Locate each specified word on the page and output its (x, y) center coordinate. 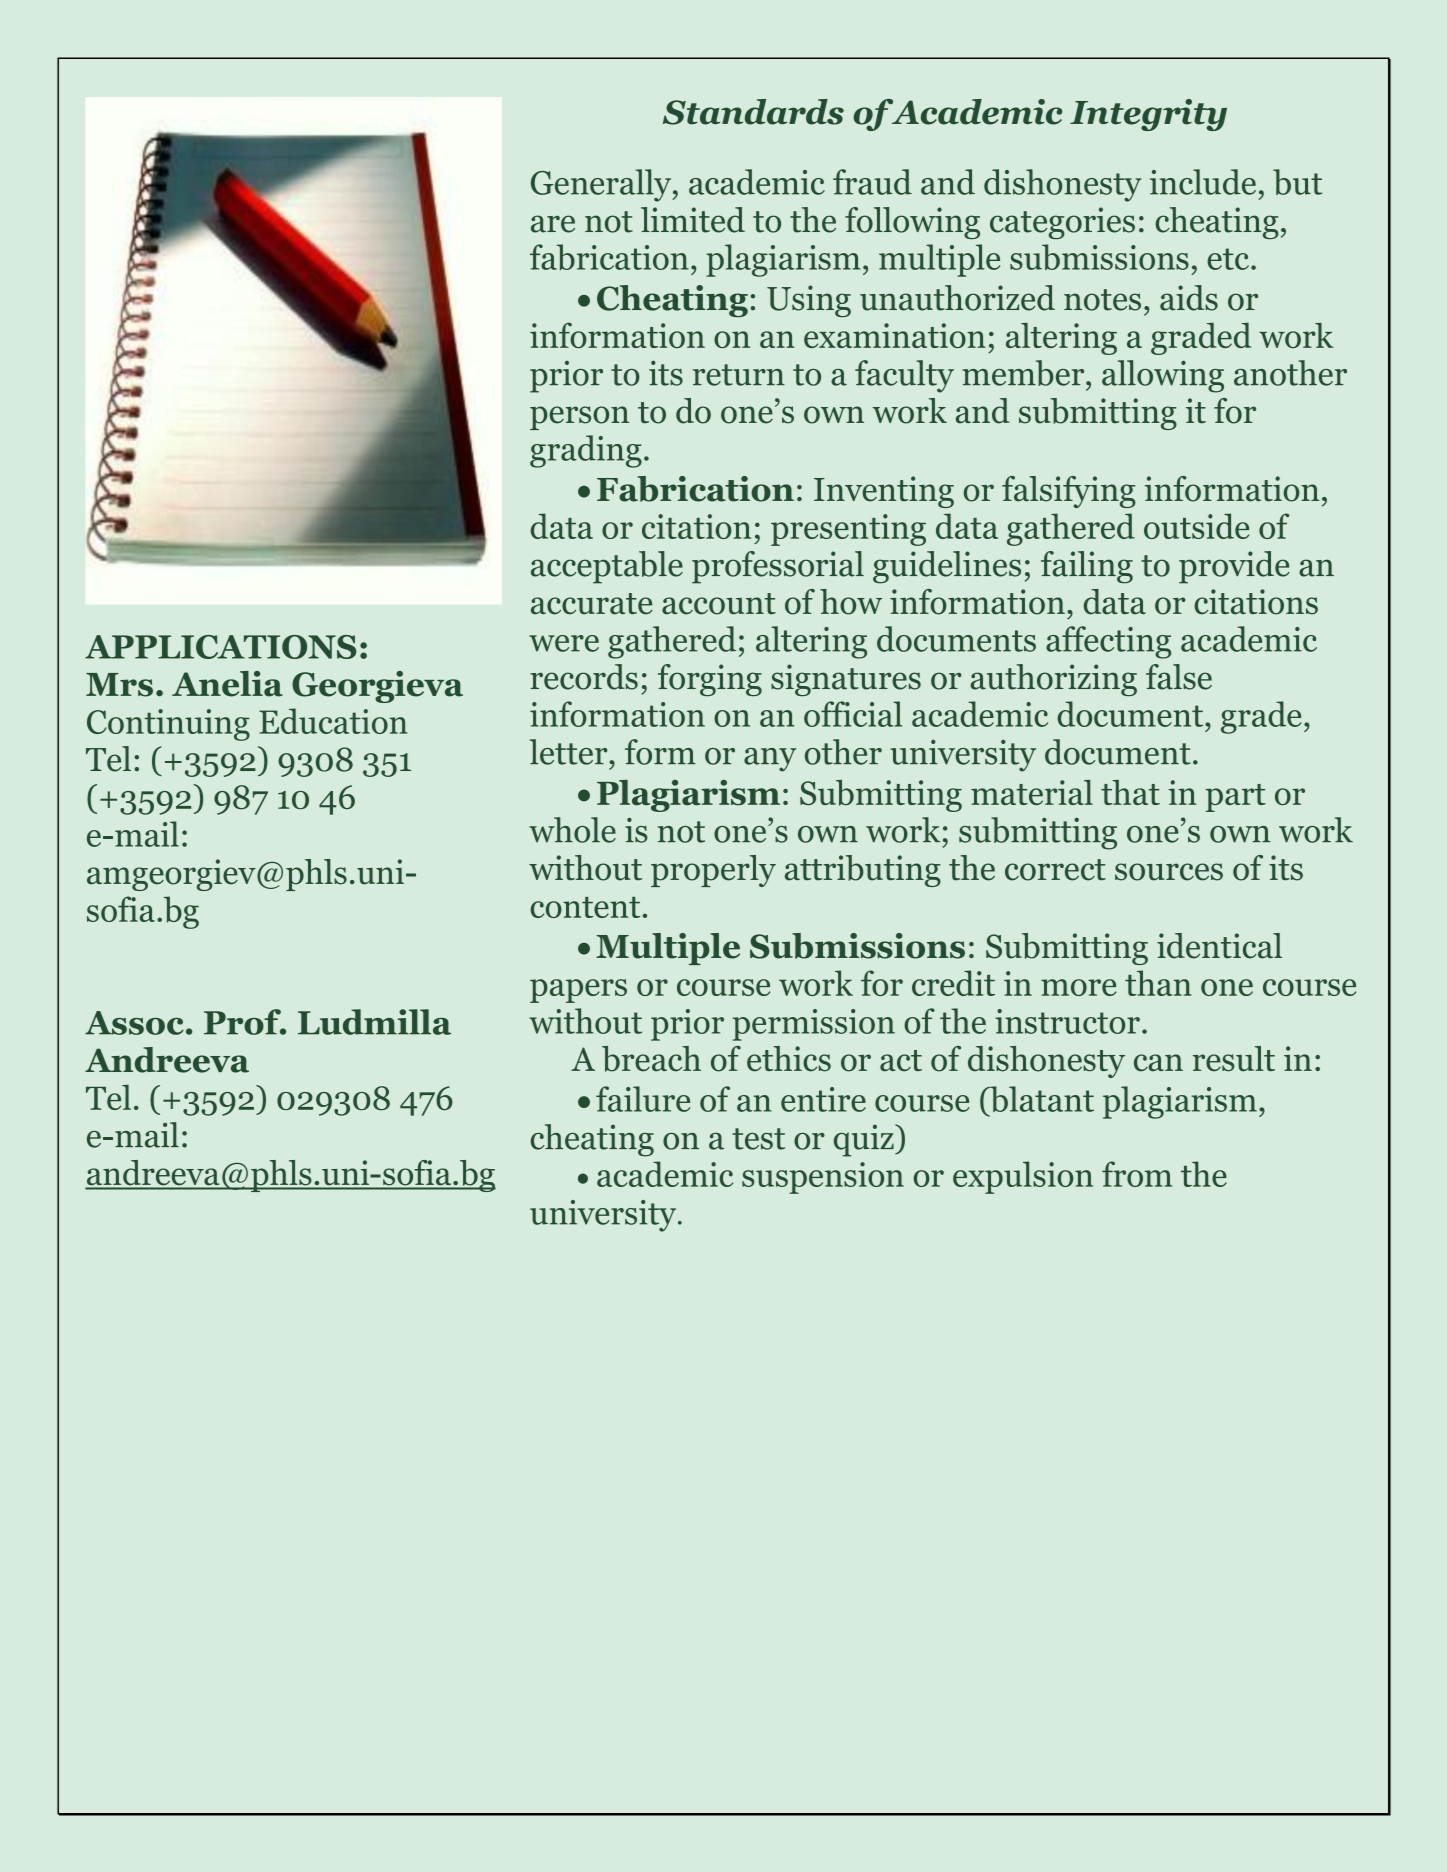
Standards (753, 112)
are (553, 224)
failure (643, 1099)
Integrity (1148, 115)
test (758, 1139)
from (1137, 1174)
